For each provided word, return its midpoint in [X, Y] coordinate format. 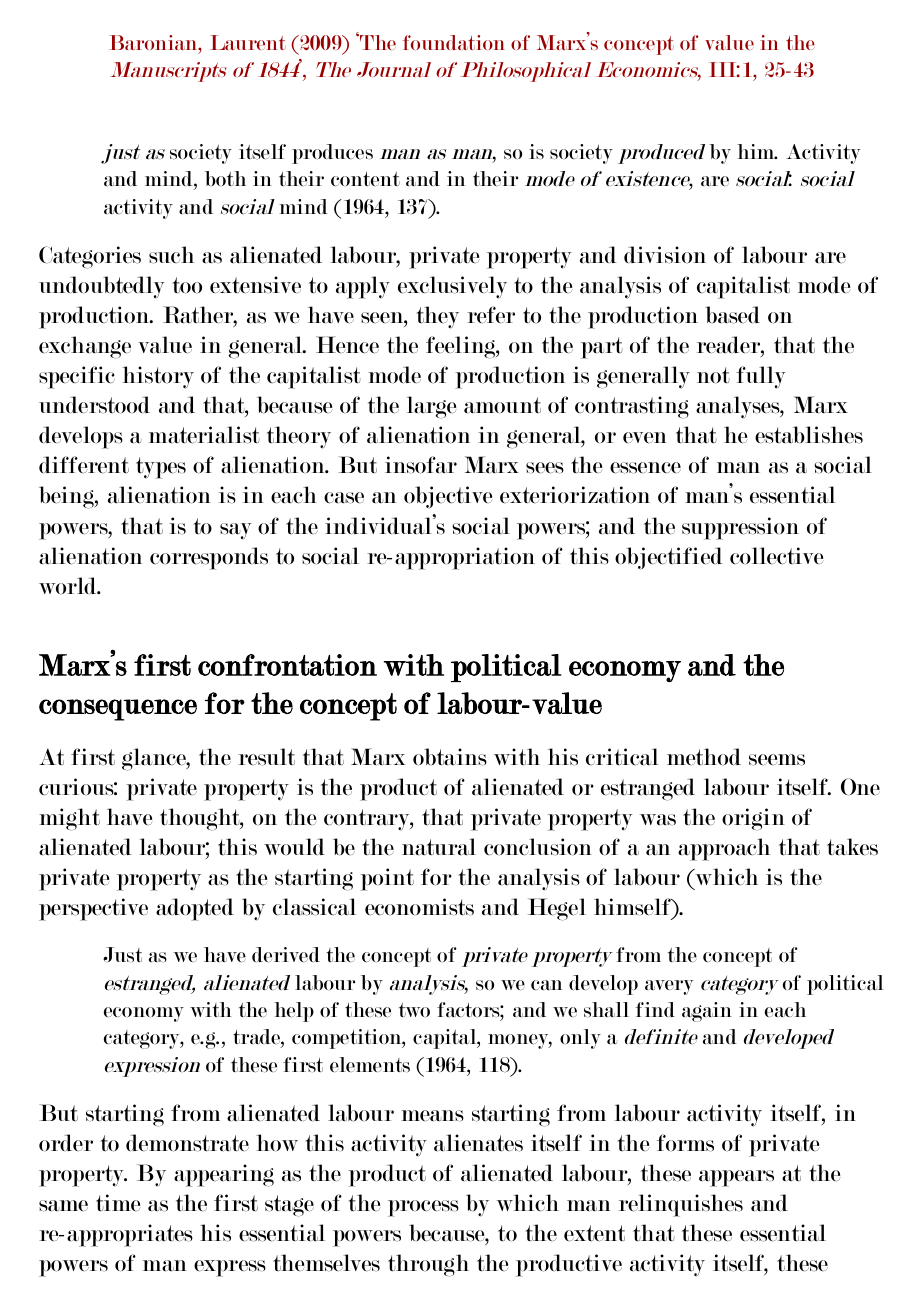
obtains [450, 757]
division [665, 255]
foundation [454, 42]
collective [777, 555]
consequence [118, 710]
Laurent [248, 42]
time [118, 1202]
